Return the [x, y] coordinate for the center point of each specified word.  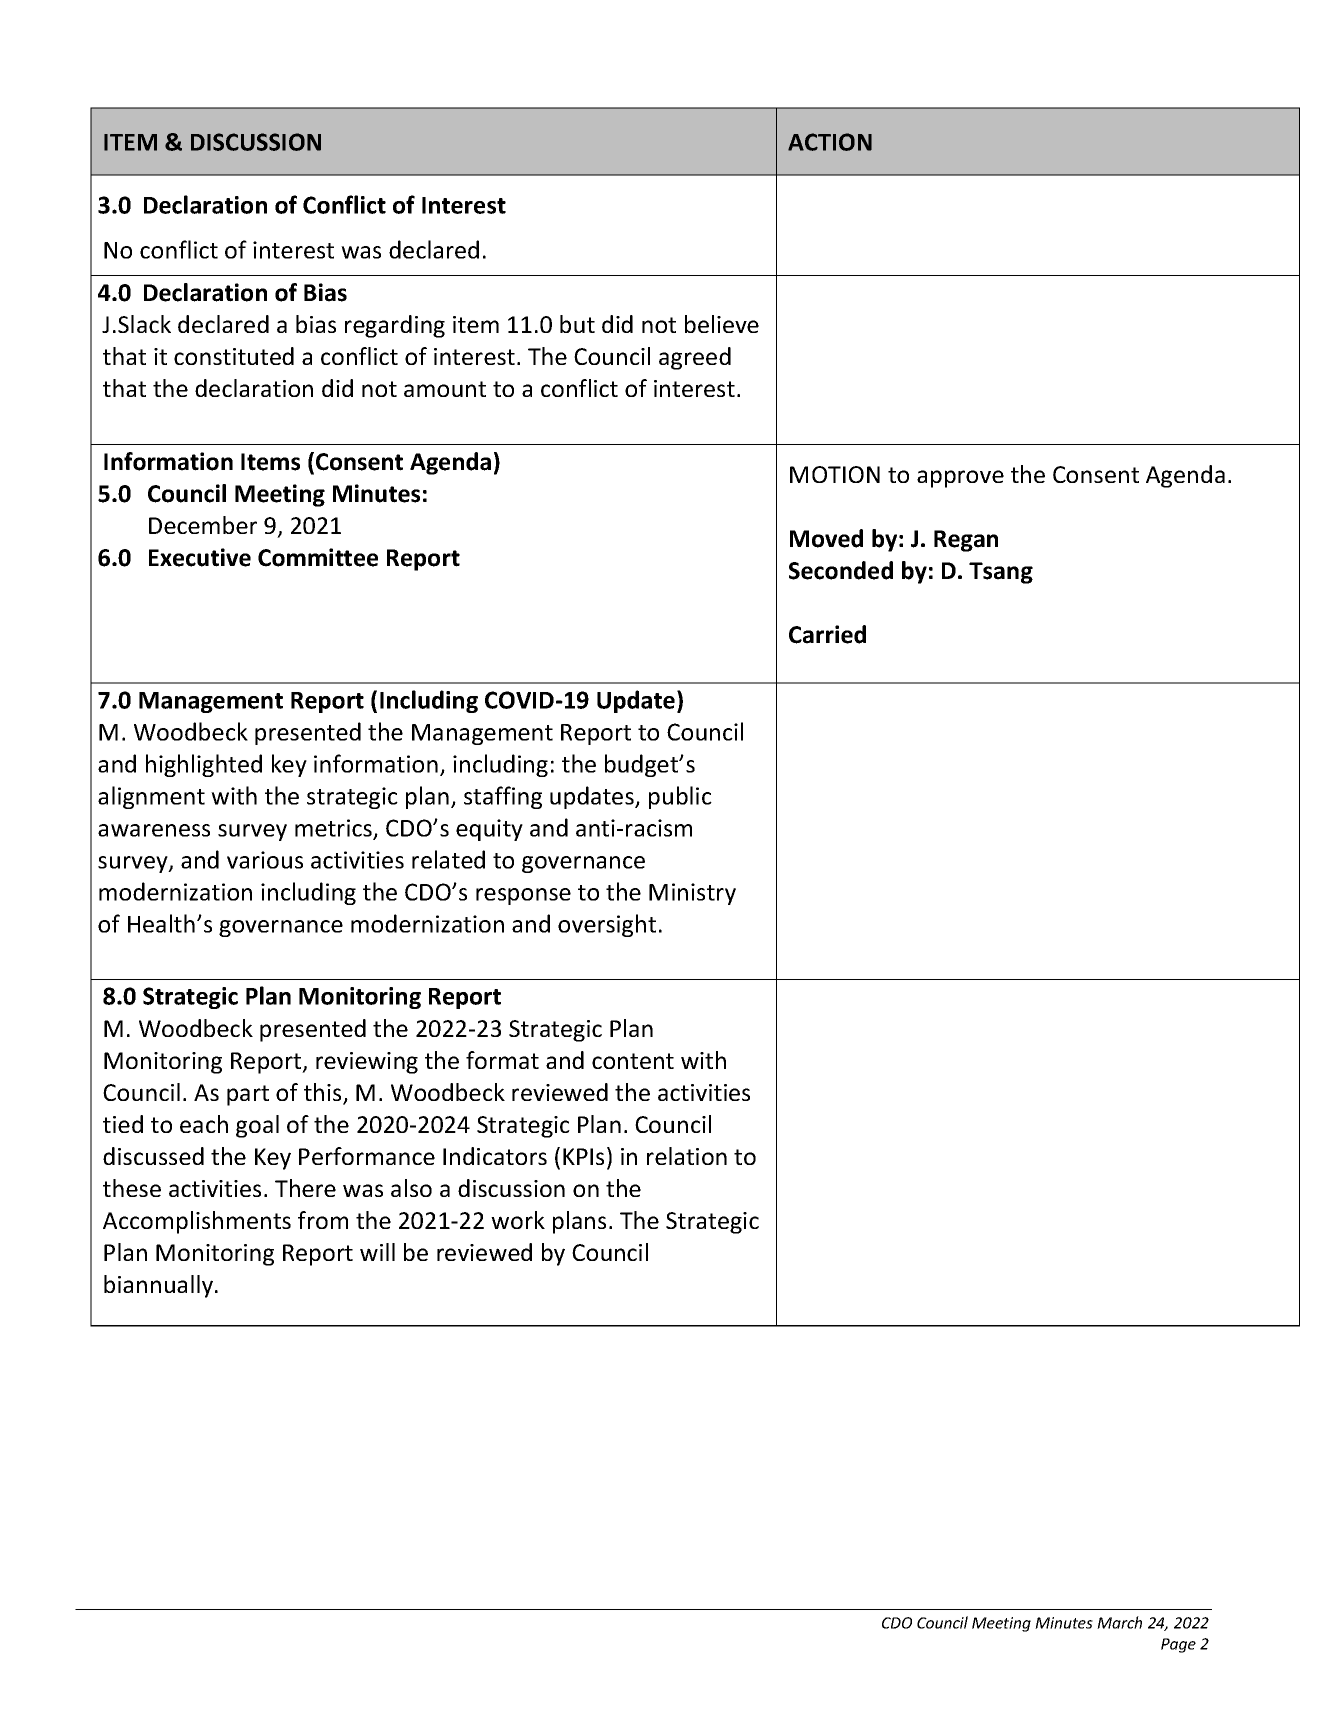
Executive [200, 557]
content [633, 1061]
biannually [160, 1286]
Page [1178, 1645]
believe [722, 324]
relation [687, 1156]
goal [257, 1126]
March [1119, 1622]
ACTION [830, 142]
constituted [234, 356]
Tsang [1001, 573]
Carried [827, 634]
